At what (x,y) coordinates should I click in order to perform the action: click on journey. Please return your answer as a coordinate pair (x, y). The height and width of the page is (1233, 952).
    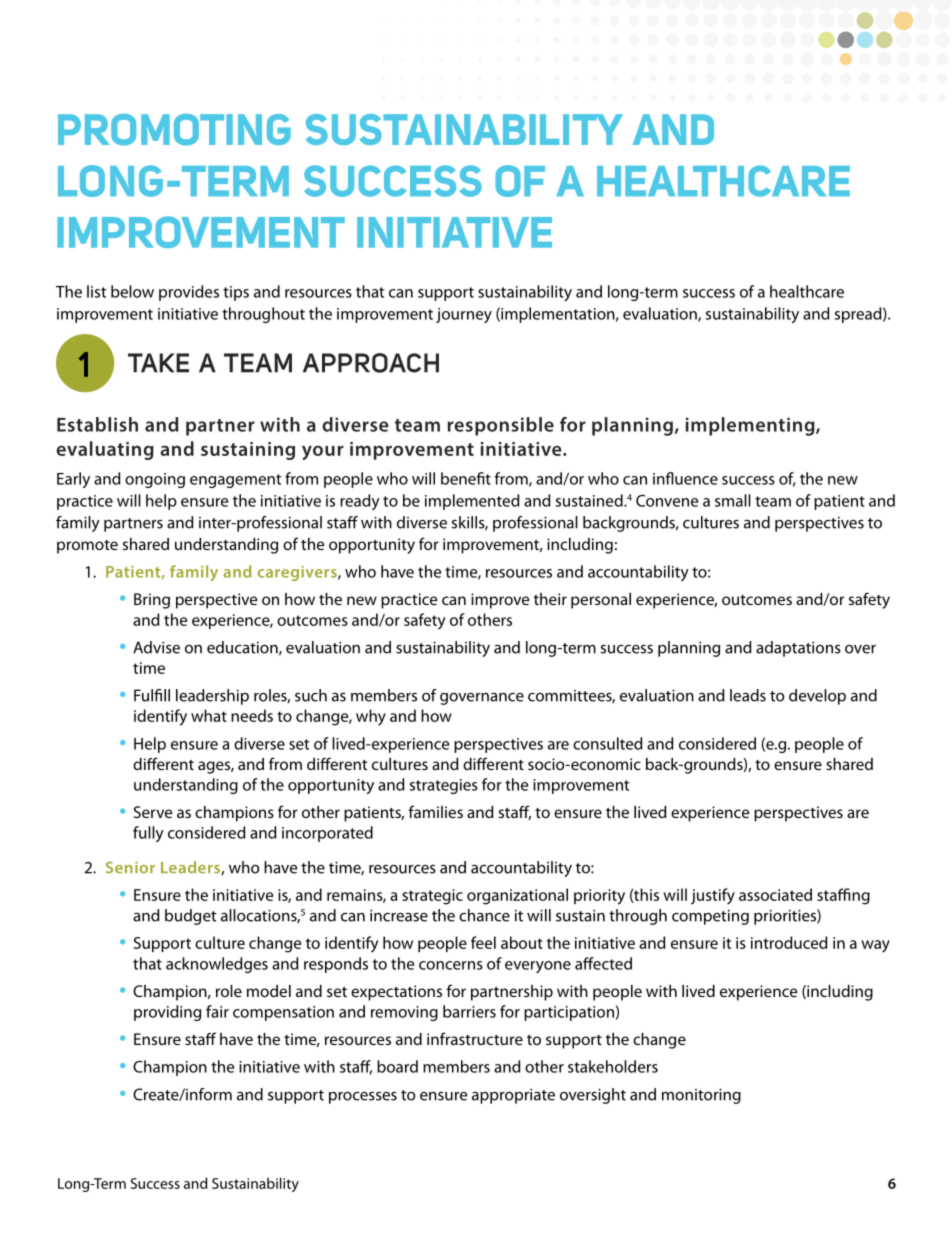
    Looking at the image, I should click on (464, 315).
